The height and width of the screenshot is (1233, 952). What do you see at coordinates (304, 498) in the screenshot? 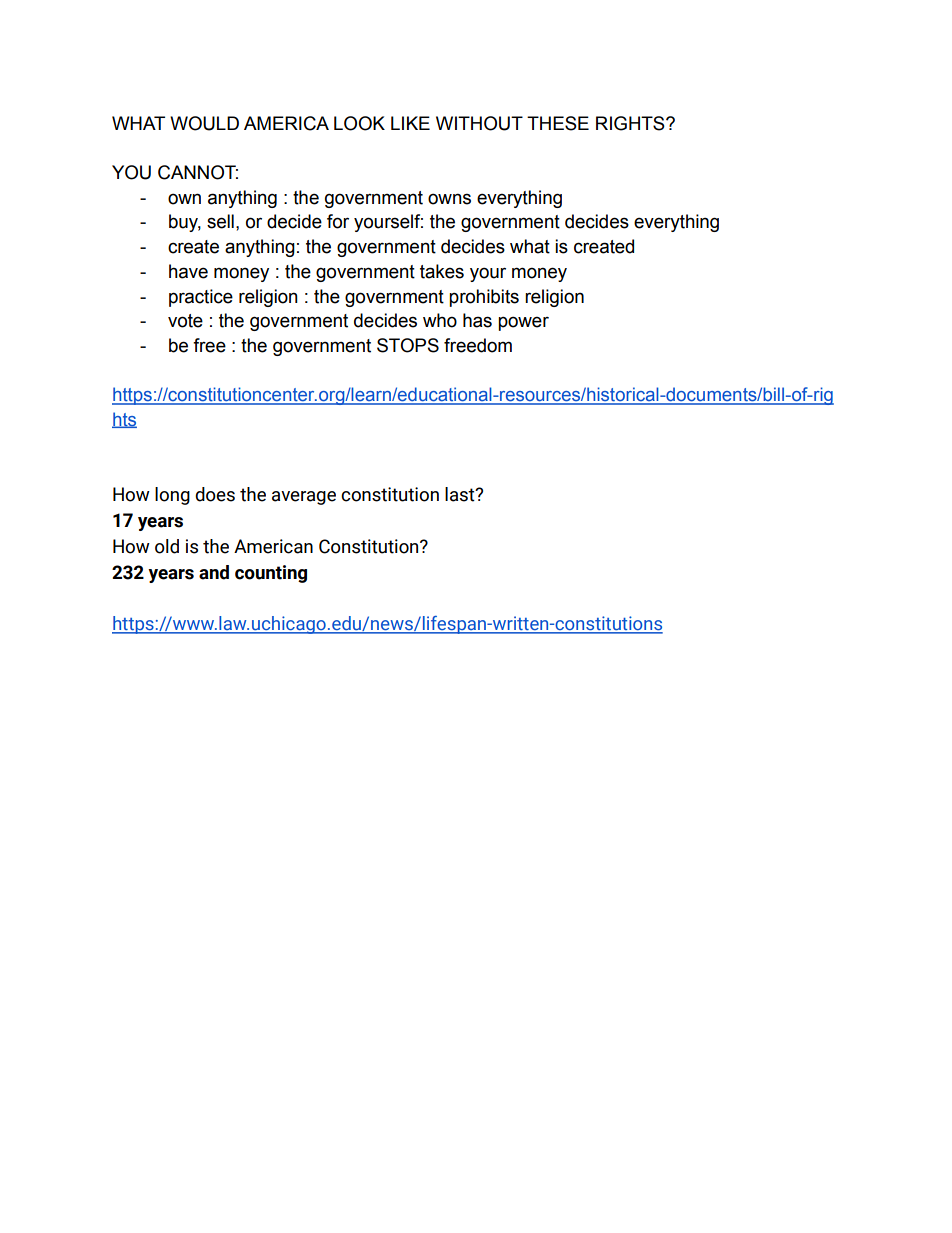
I see `average` at bounding box center [304, 498].
